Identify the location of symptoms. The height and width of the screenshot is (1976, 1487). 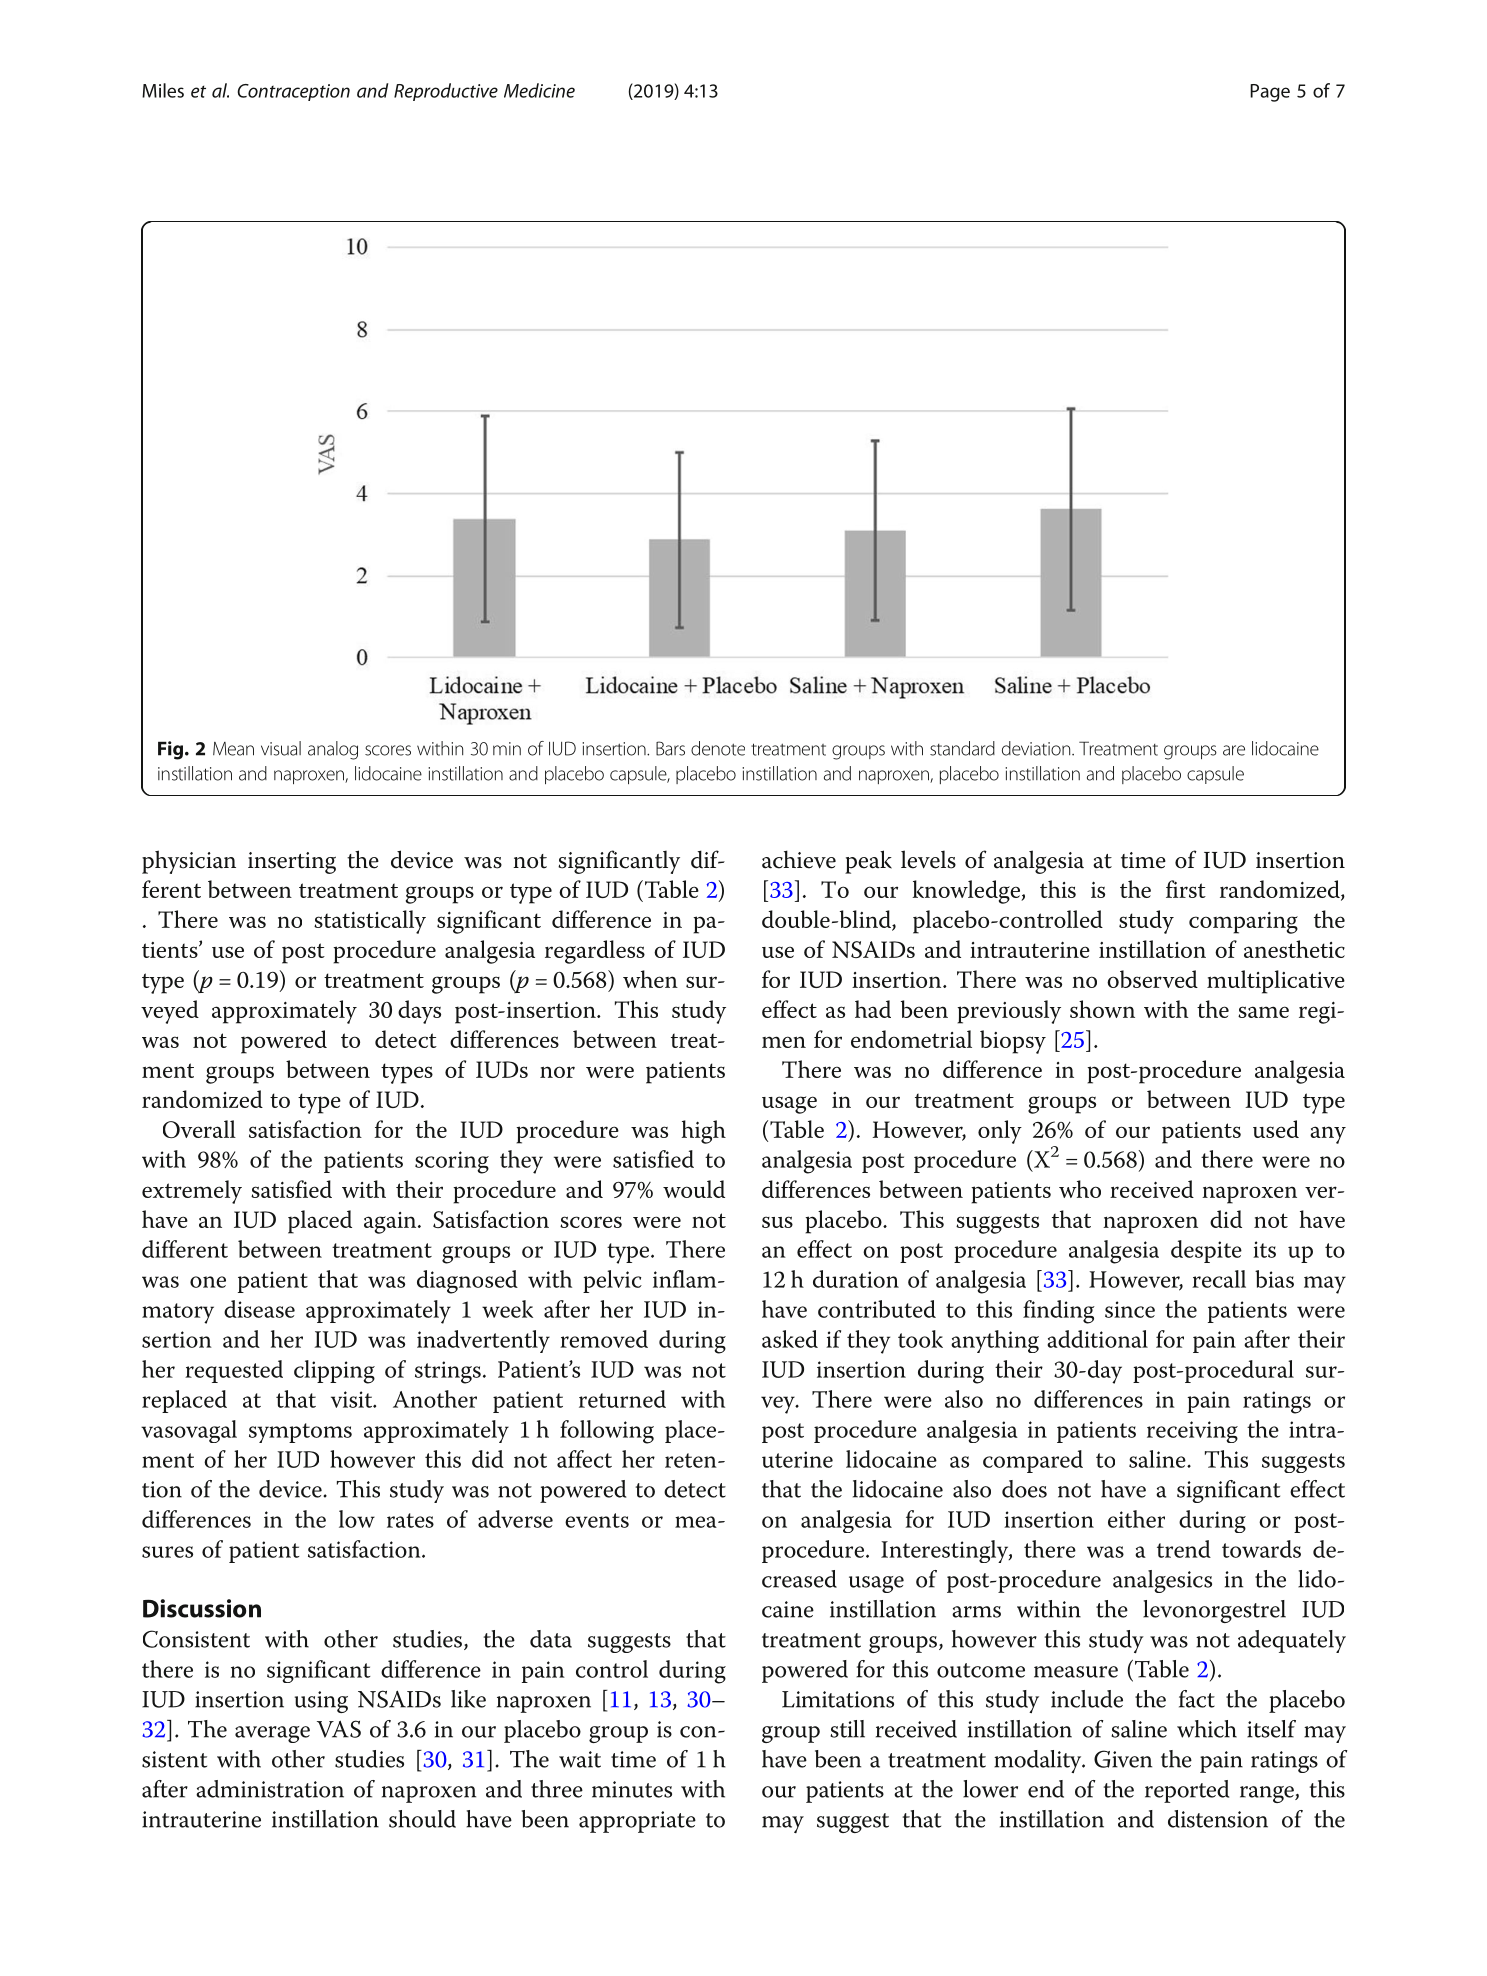
(300, 1433).
